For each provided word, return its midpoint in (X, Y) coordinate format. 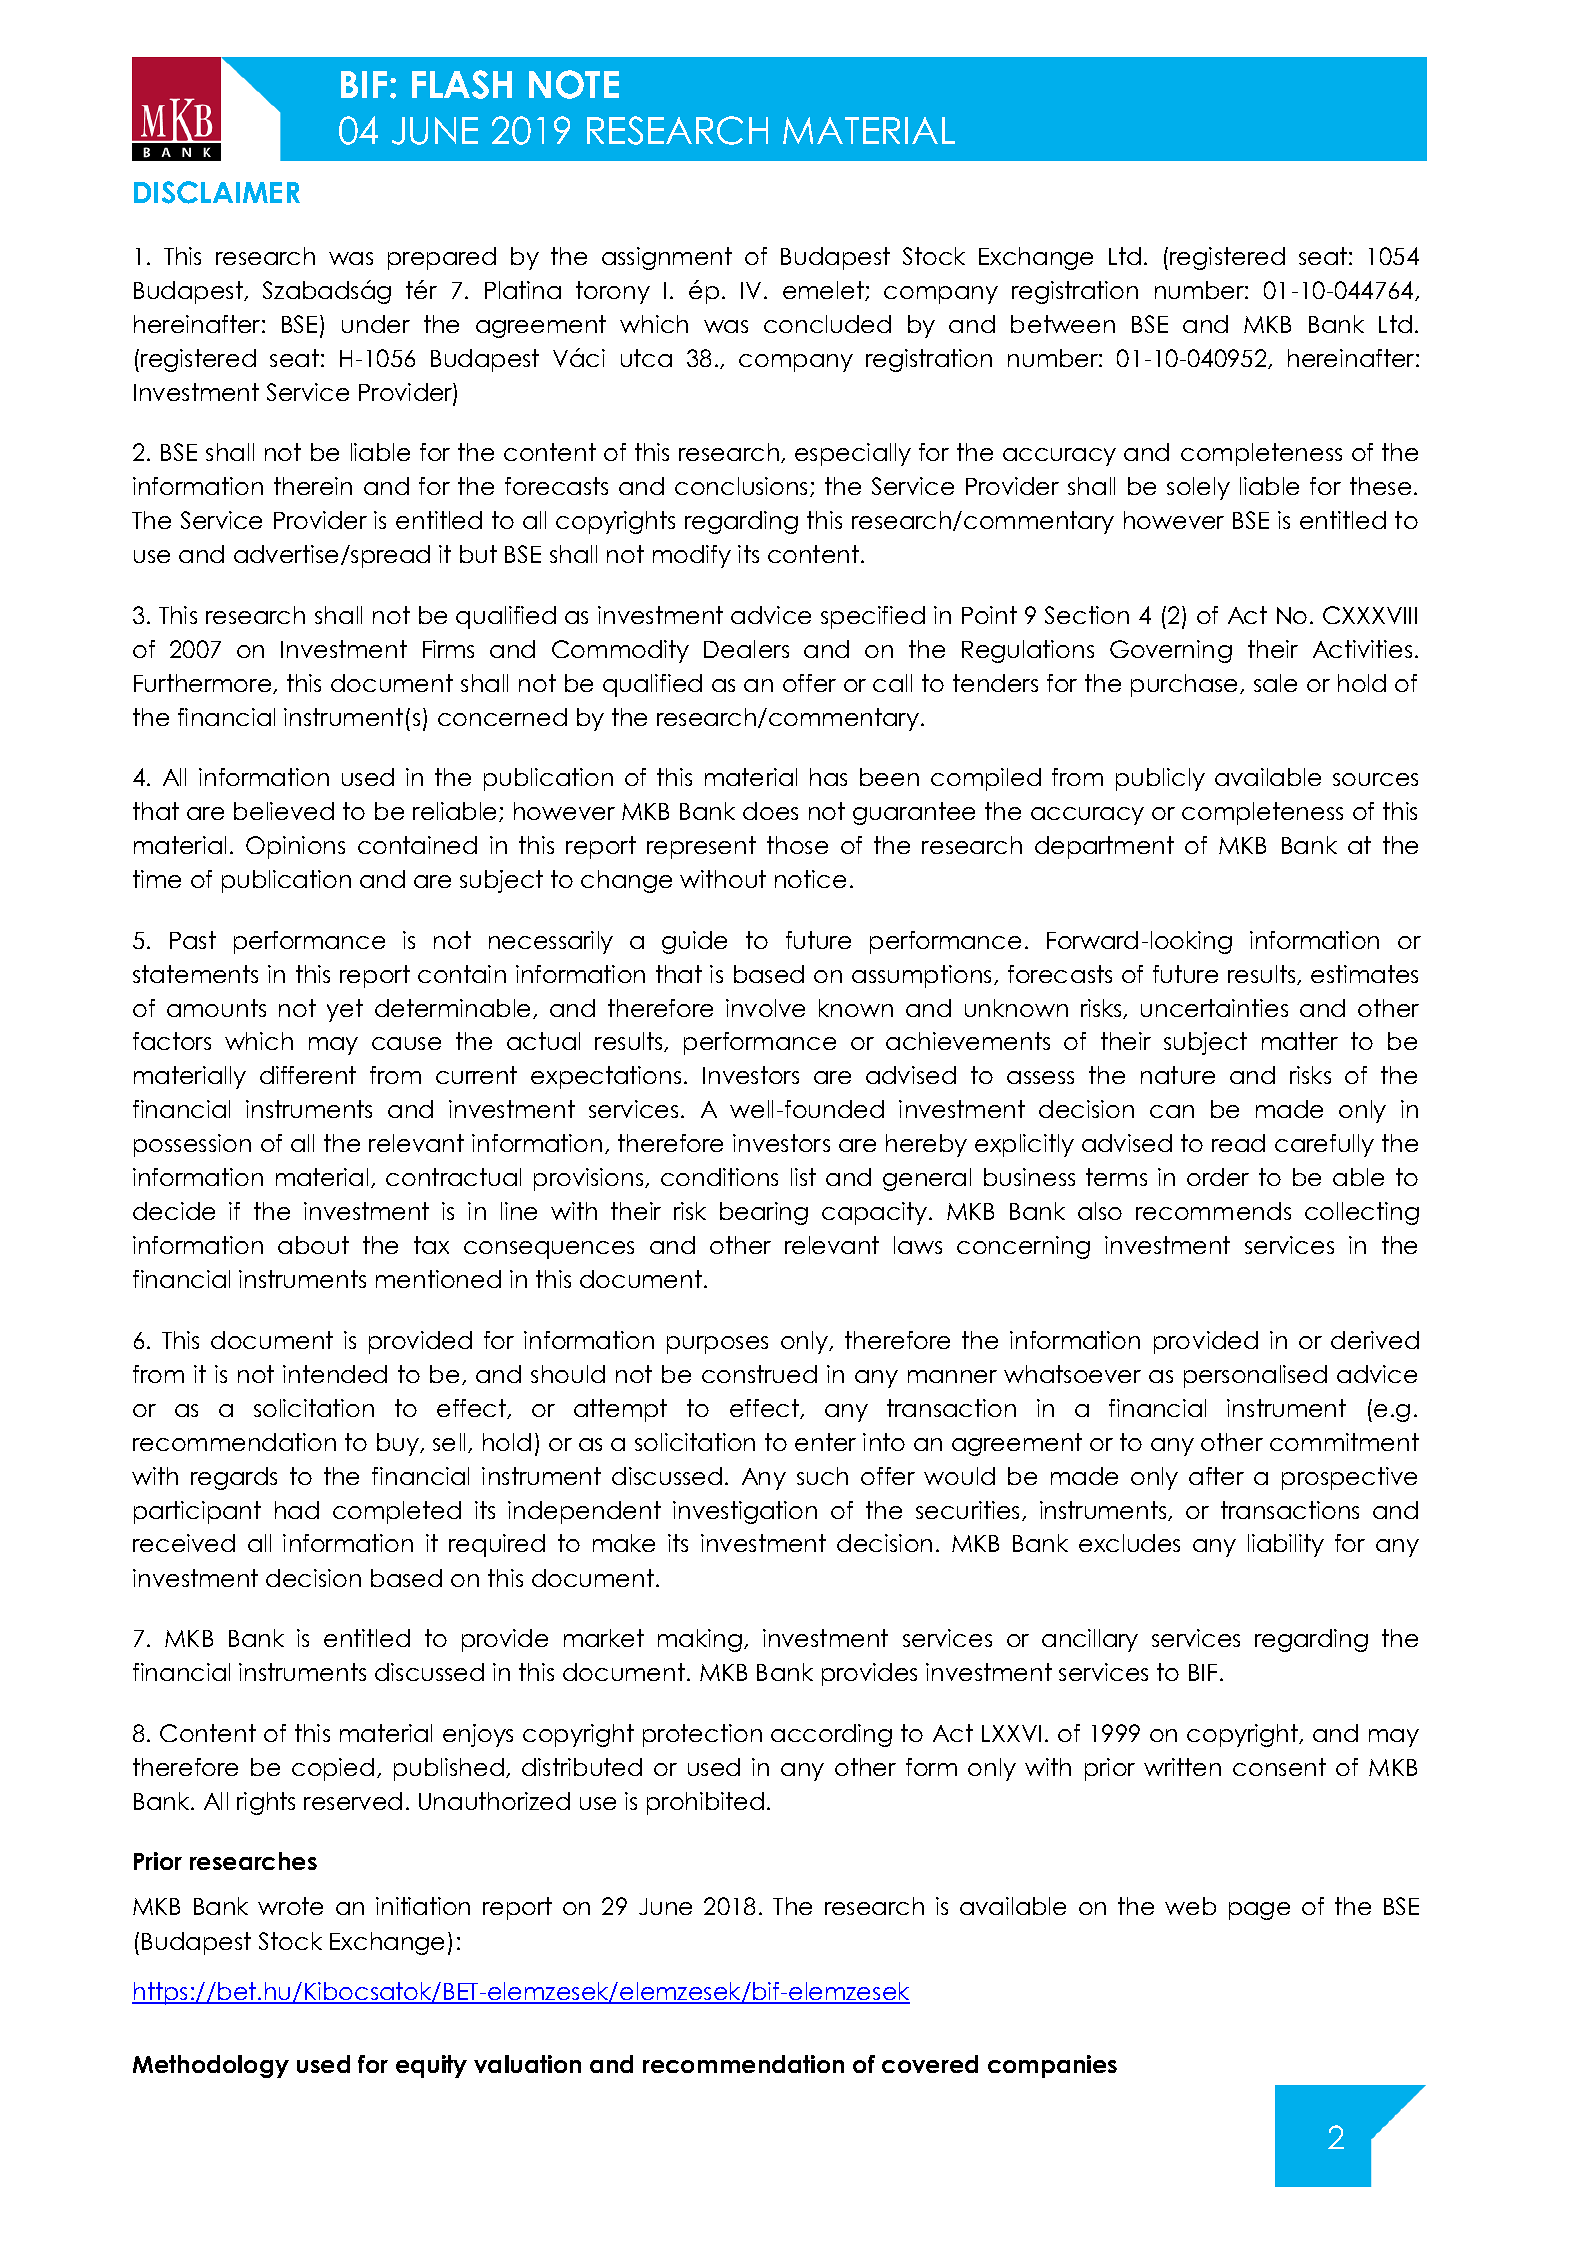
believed (284, 811)
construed (759, 1374)
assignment (667, 258)
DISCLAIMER (217, 192)
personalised (1255, 1376)
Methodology (211, 2066)
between (1063, 324)
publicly (1160, 779)
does (770, 811)
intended (335, 1374)
